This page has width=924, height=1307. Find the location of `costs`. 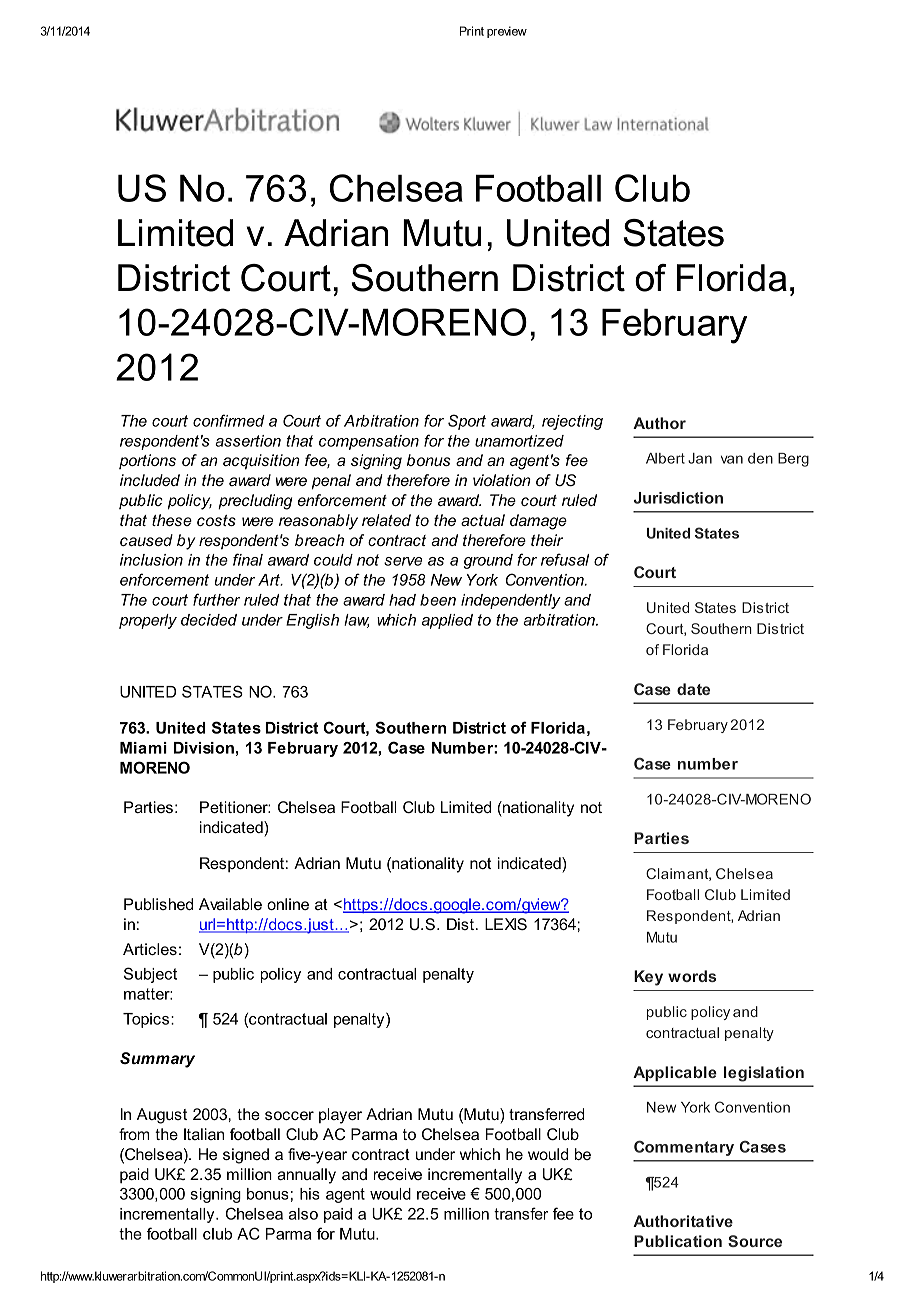

costs is located at coordinates (216, 520).
